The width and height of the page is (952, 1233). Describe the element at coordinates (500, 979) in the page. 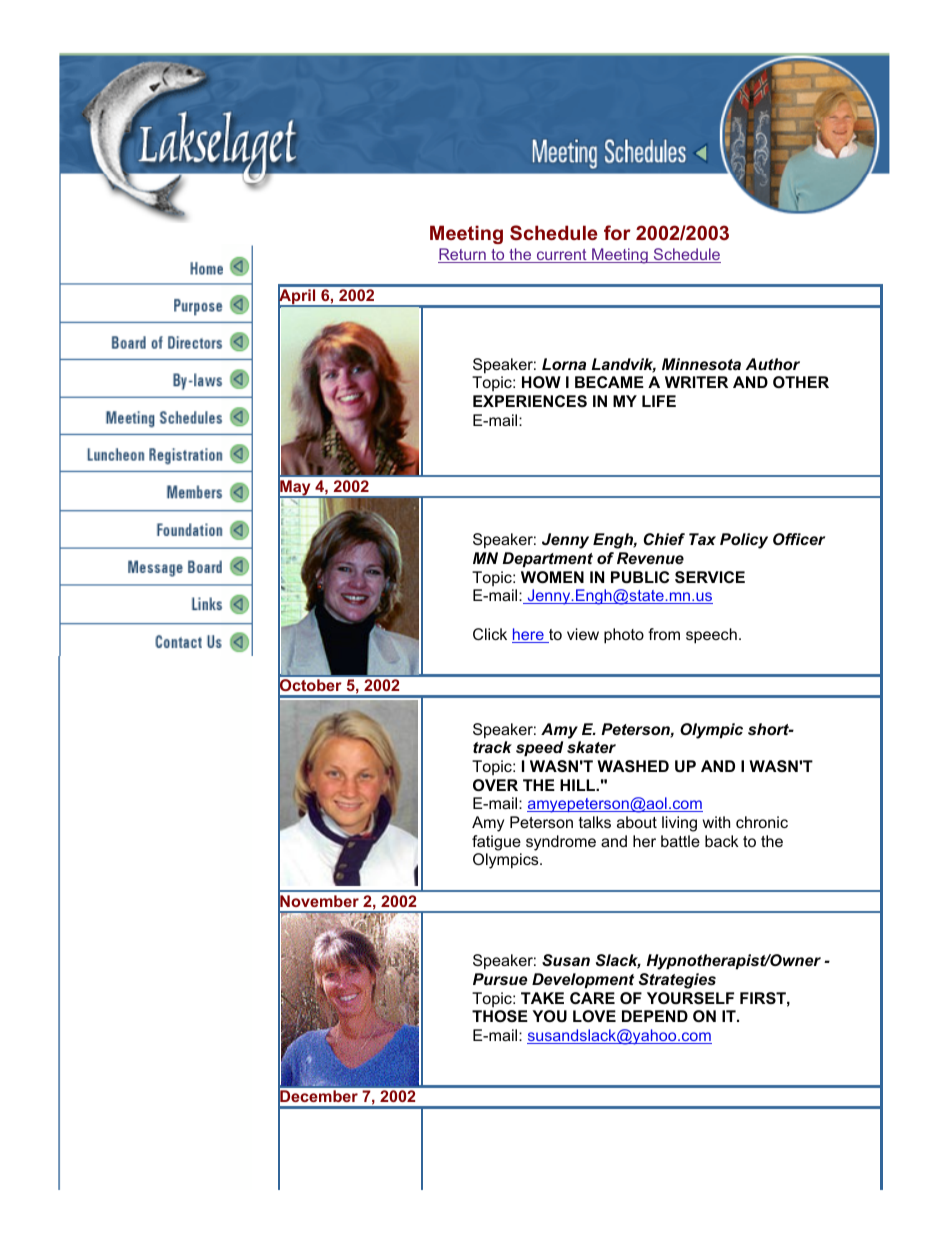

I see `Pursue` at that location.
